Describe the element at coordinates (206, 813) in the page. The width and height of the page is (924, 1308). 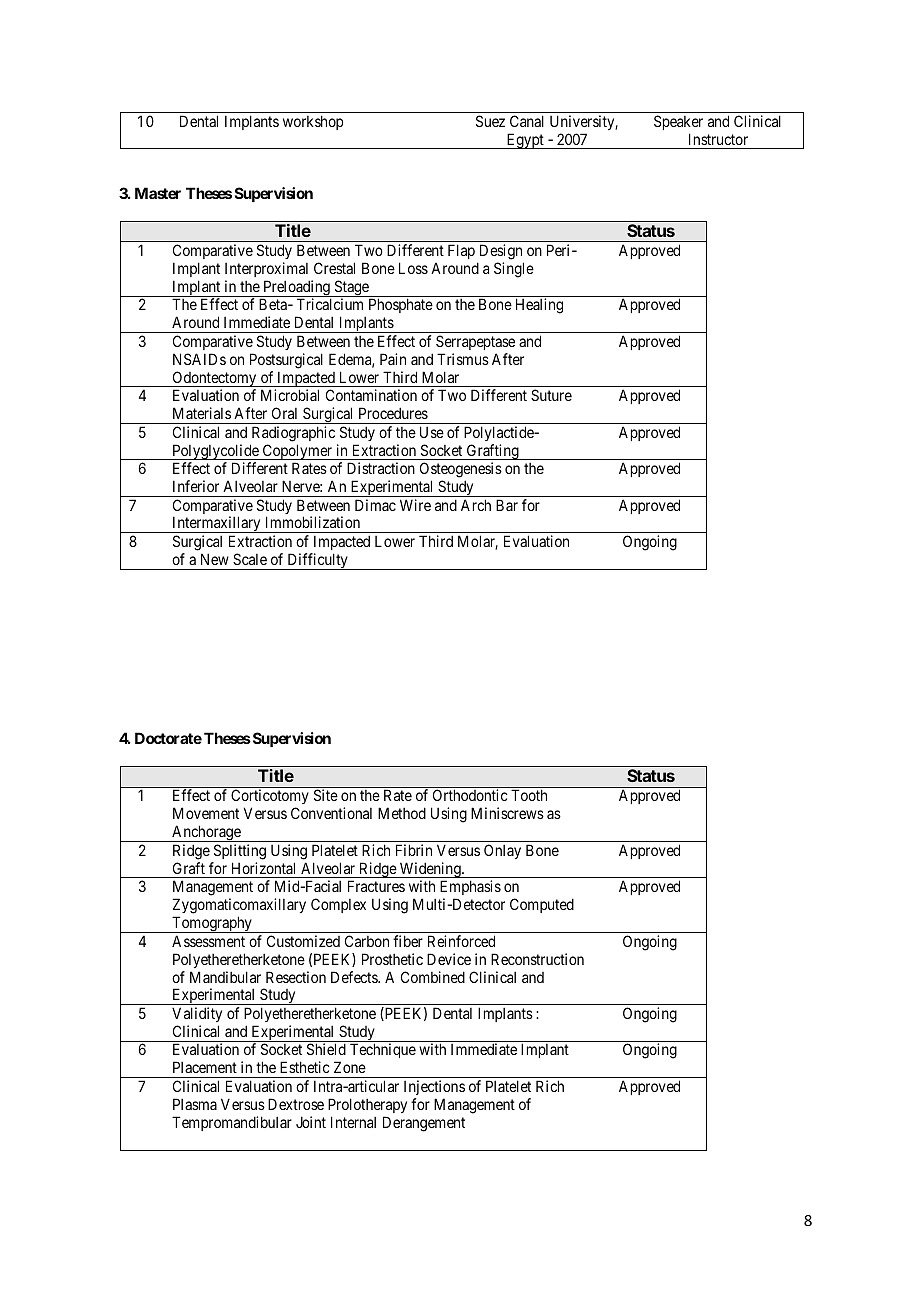
I see `Movement` at that location.
